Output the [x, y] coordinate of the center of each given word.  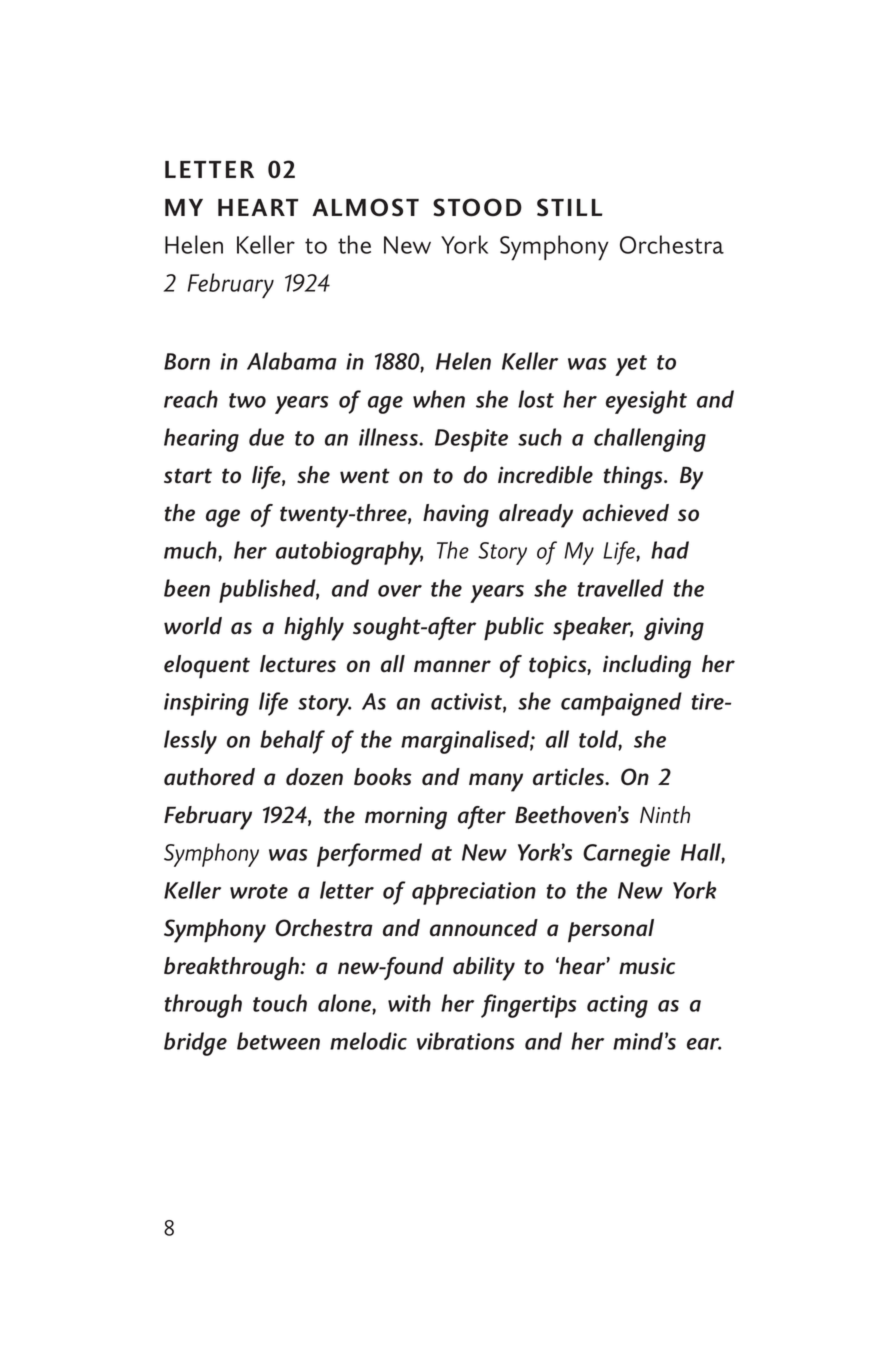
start [188, 476]
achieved [626, 513]
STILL [570, 207]
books [383, 777]
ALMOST [365, 207]
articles [570, 777]
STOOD [477, 207]
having [456, 516]
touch [280, 1003]
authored [209, 777]
